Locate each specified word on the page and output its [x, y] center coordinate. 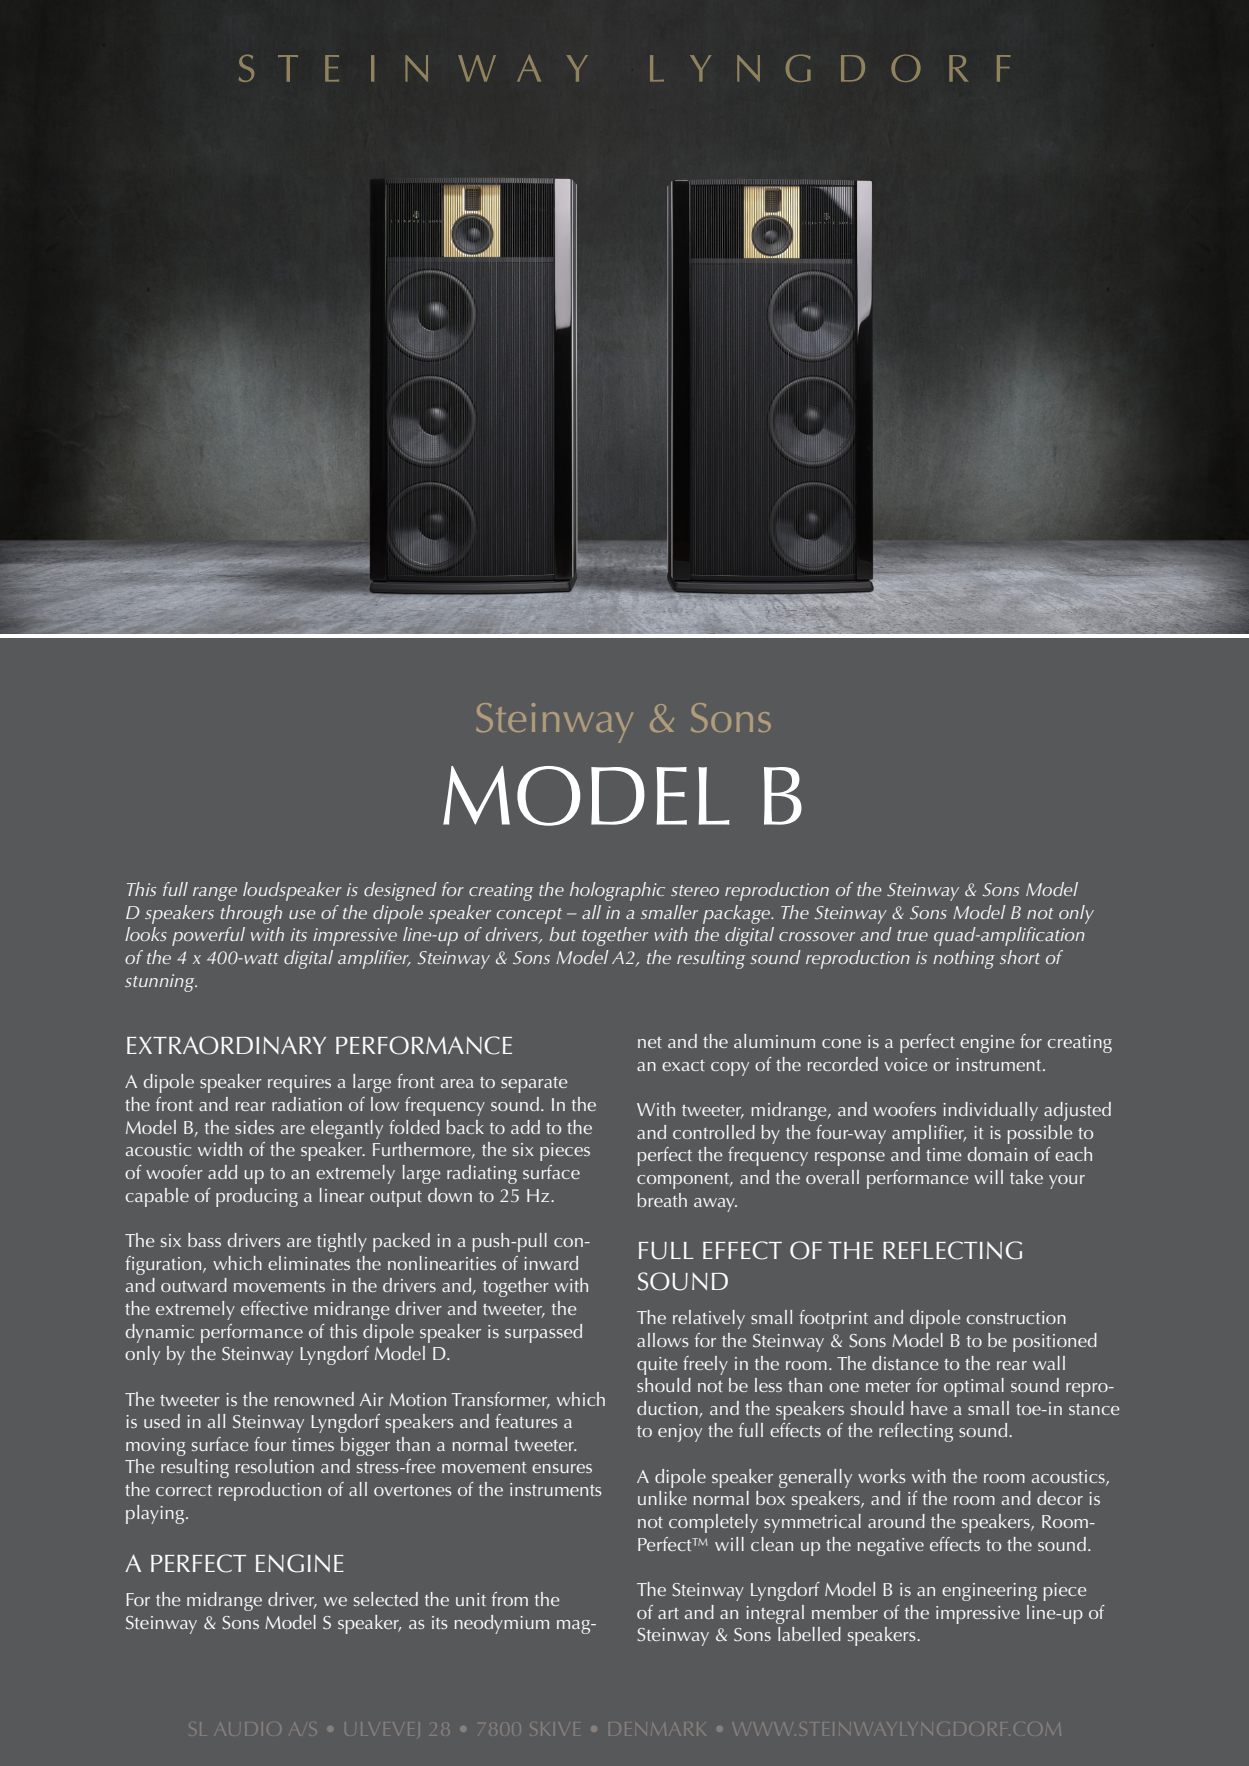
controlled [714, 1132]
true [912, 935]
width [220, 1149]
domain [998, 1154]
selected [386, 1599]
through [251, 914]
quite [657, 1366]
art [668, 1613]
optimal [974, 1387]
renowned [314, 1399]
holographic [617, 891]
